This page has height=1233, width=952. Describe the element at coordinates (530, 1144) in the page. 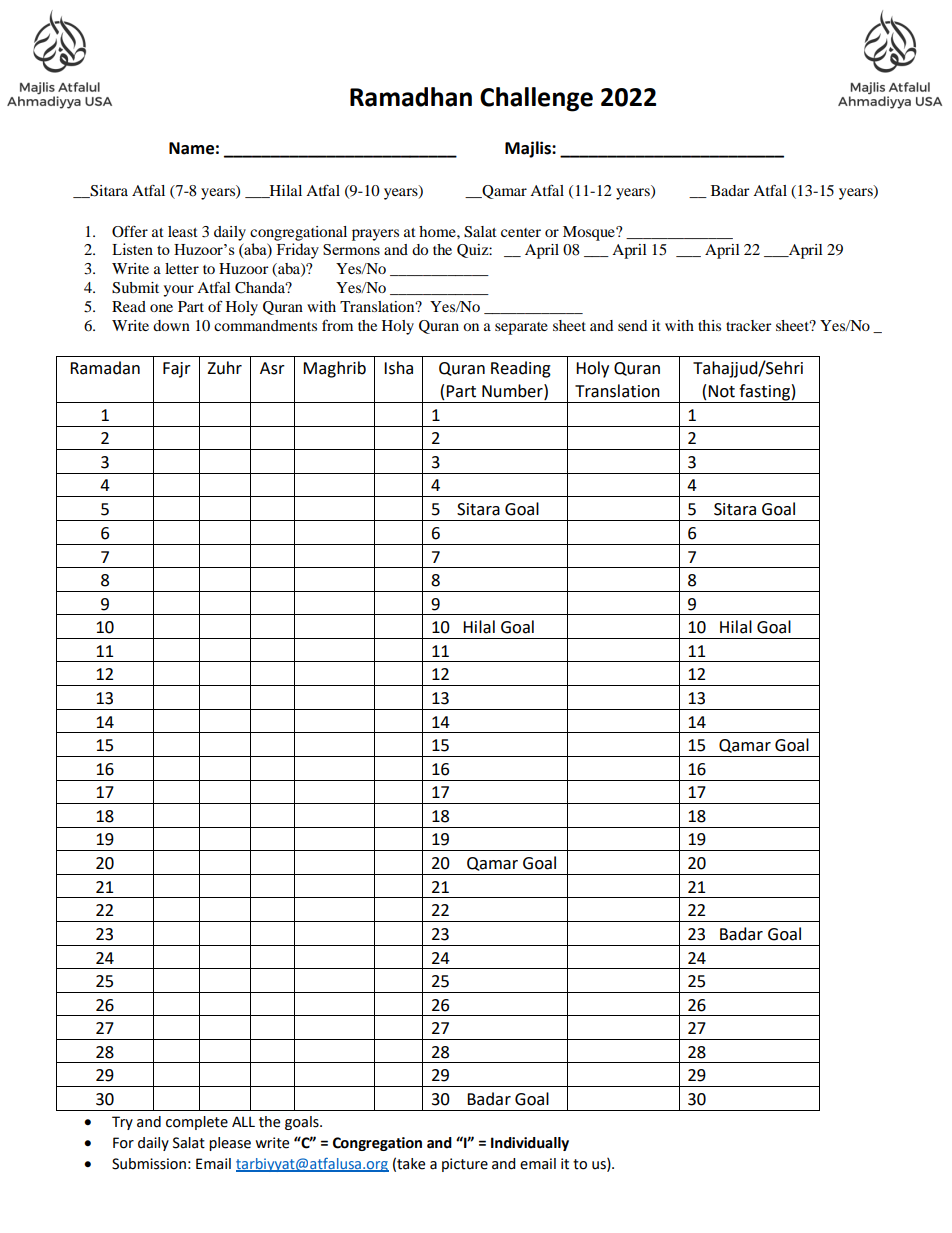

I see `Individually` at that location.
